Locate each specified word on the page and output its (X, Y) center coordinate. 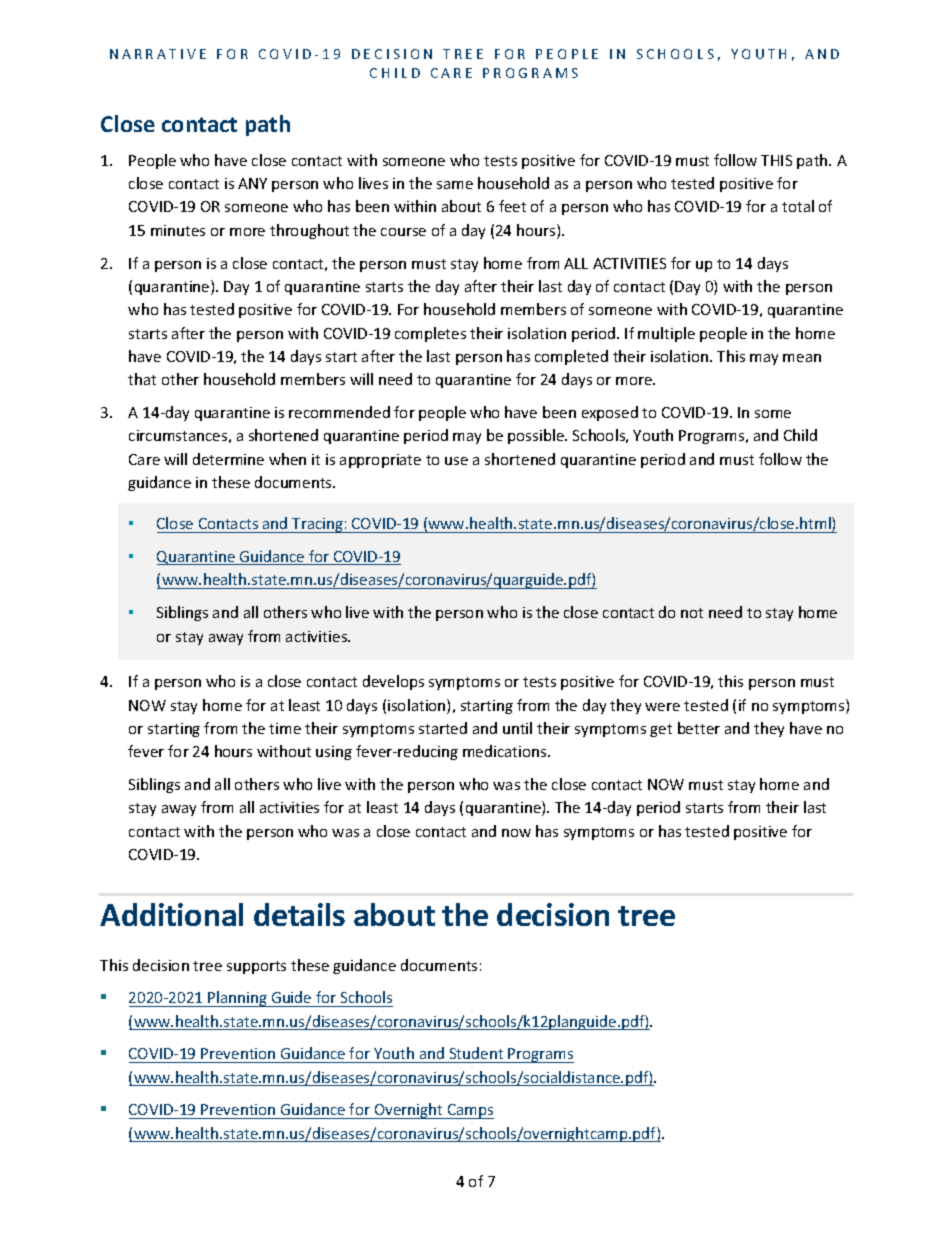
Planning (237, 999)
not (692, 613)
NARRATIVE (158, 54)
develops (393, 682)
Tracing (317, 525)
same (455, 185)
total (798, 206)
